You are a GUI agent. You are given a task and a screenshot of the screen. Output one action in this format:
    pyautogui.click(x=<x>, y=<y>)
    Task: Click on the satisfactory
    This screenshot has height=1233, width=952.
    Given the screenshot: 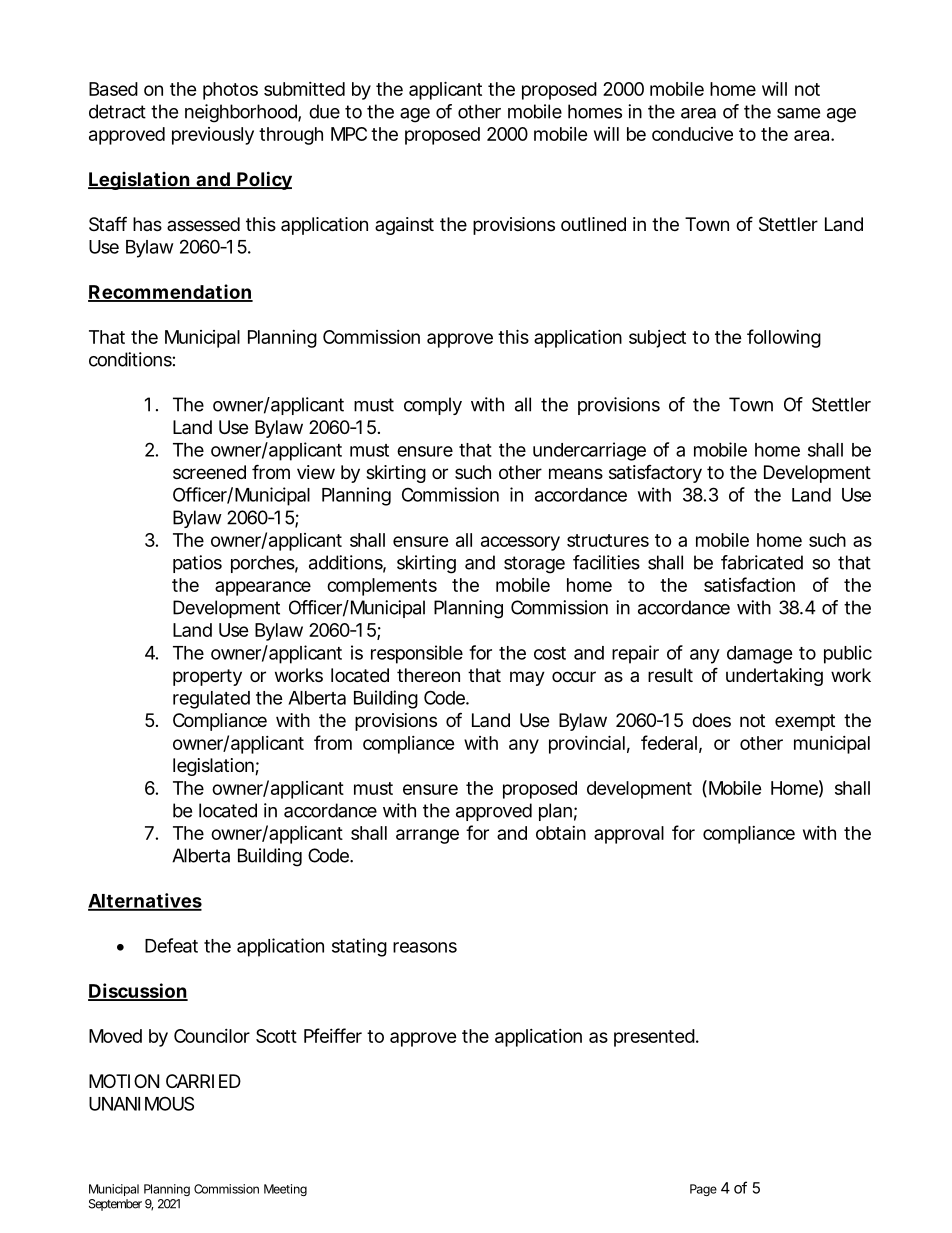 What is the action you would take?
    pyautogui.click(x=655, y=474)
